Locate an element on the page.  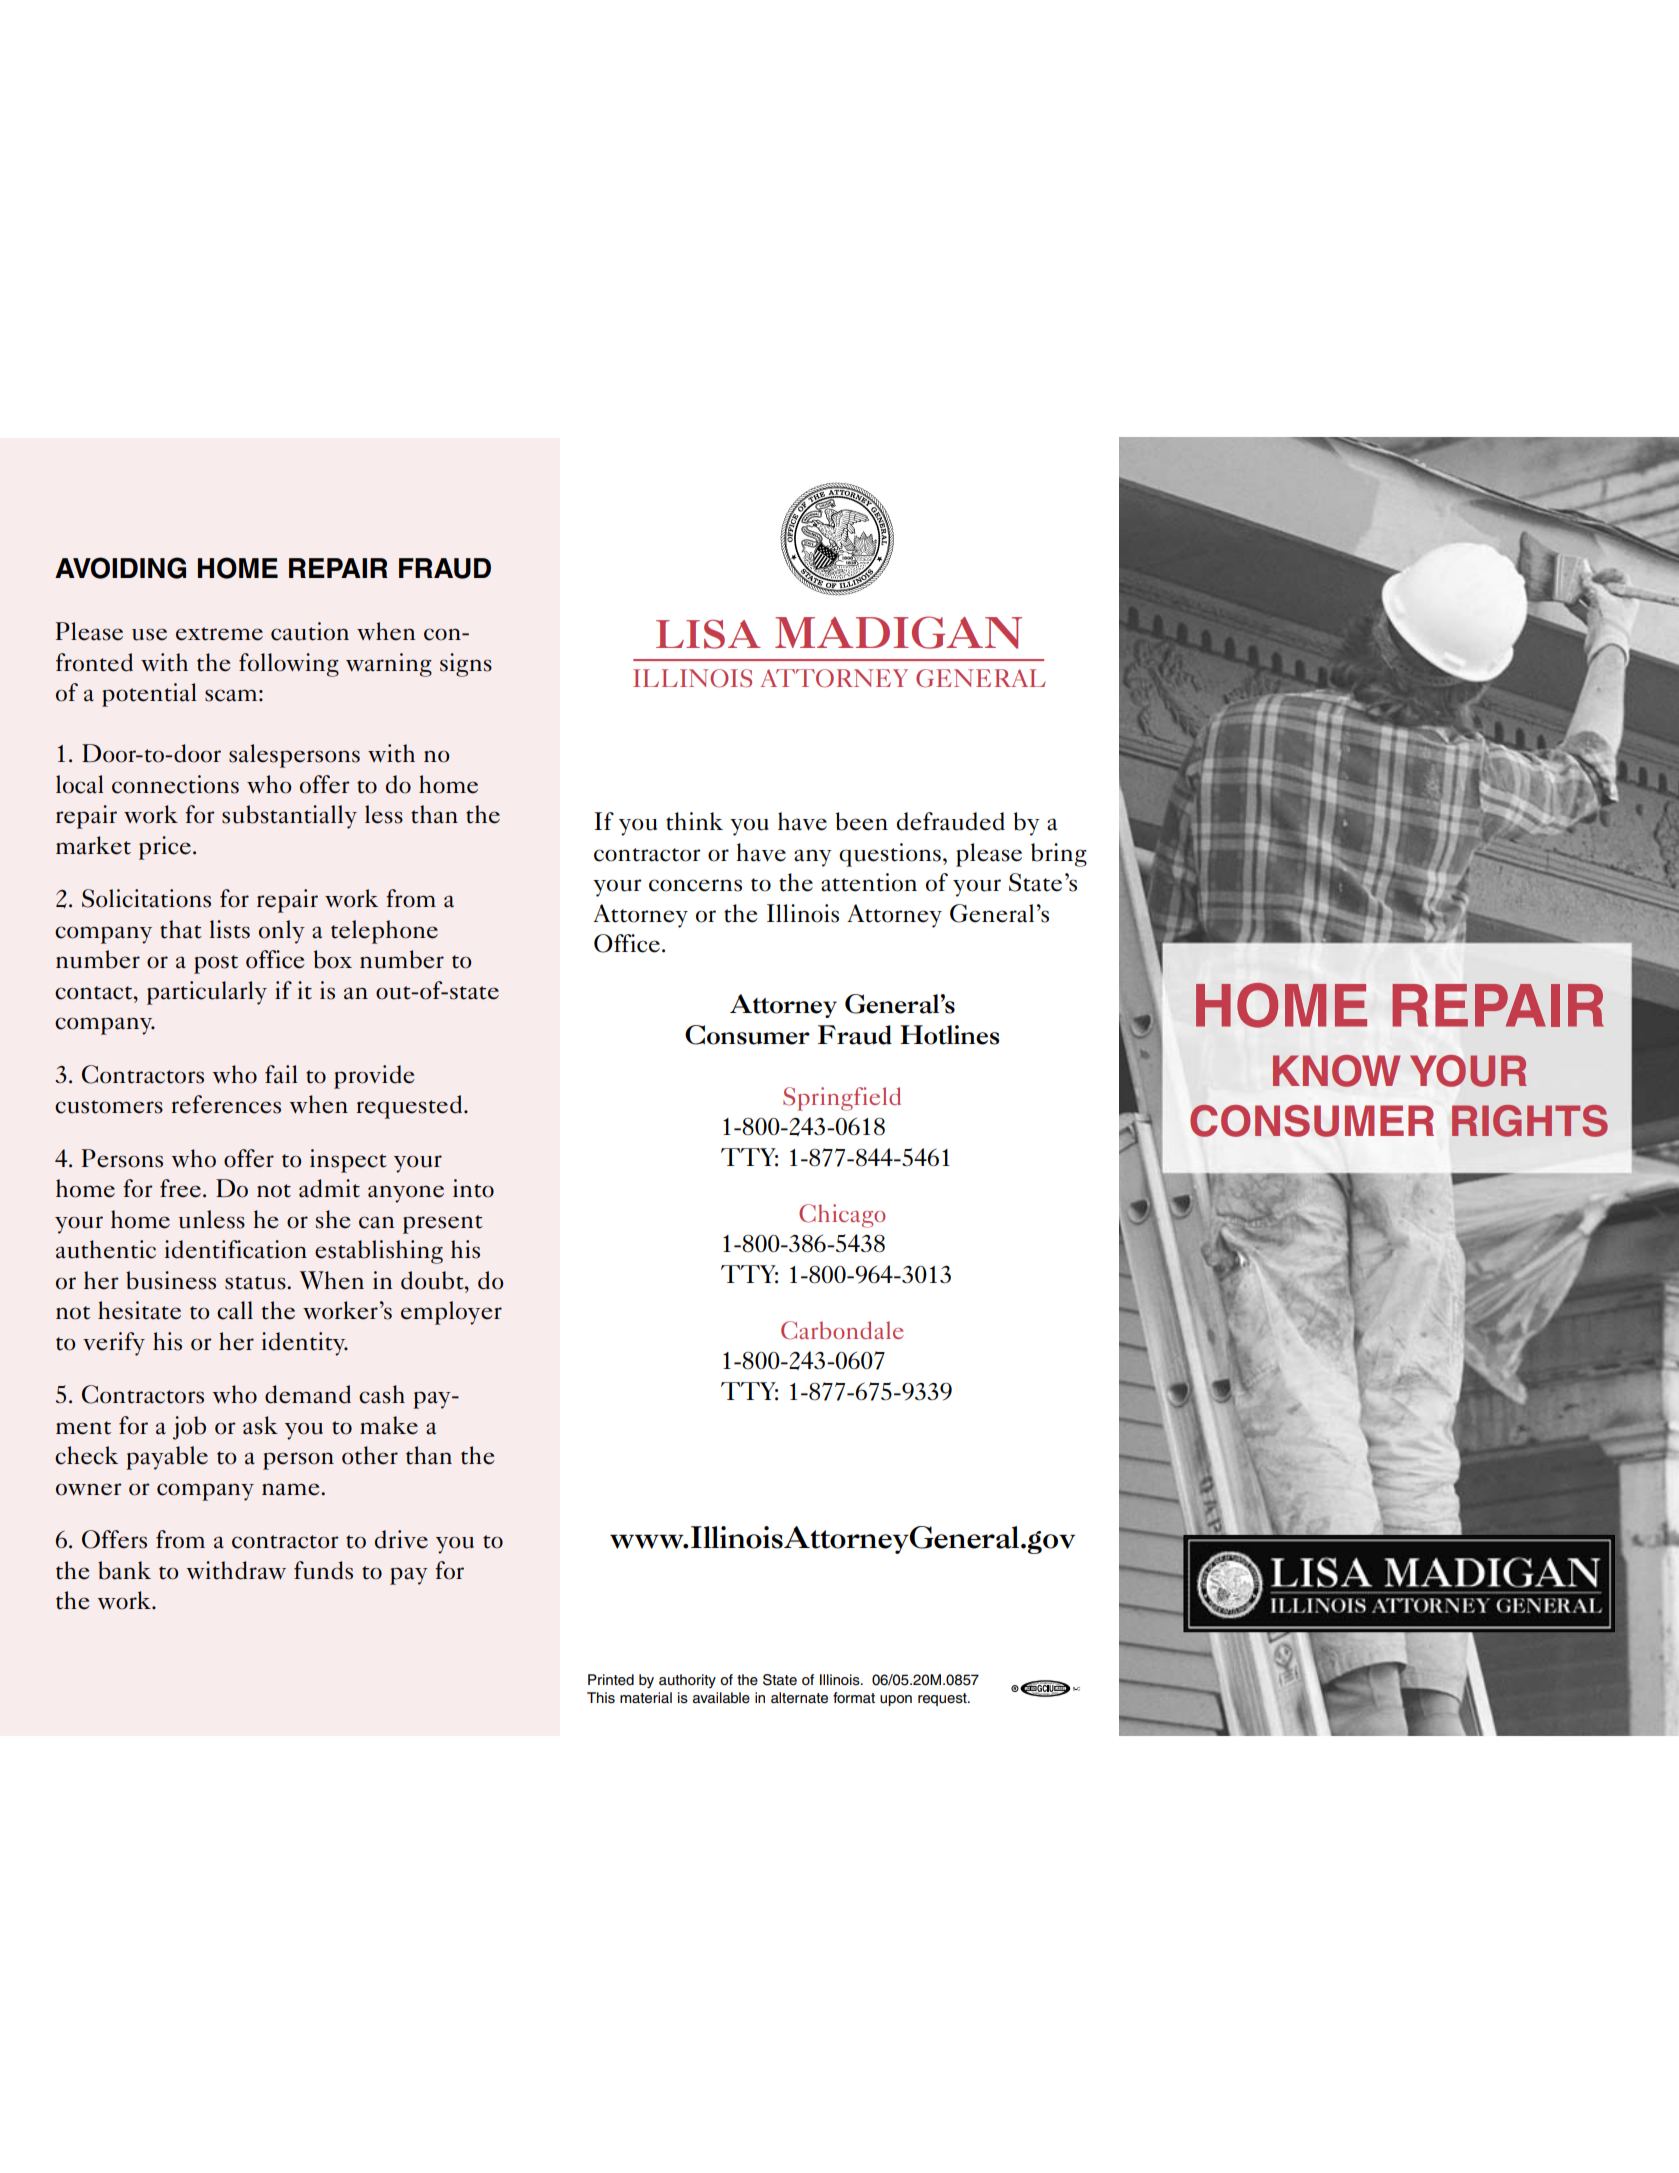
LISA is located at coordinates (708, 634).
